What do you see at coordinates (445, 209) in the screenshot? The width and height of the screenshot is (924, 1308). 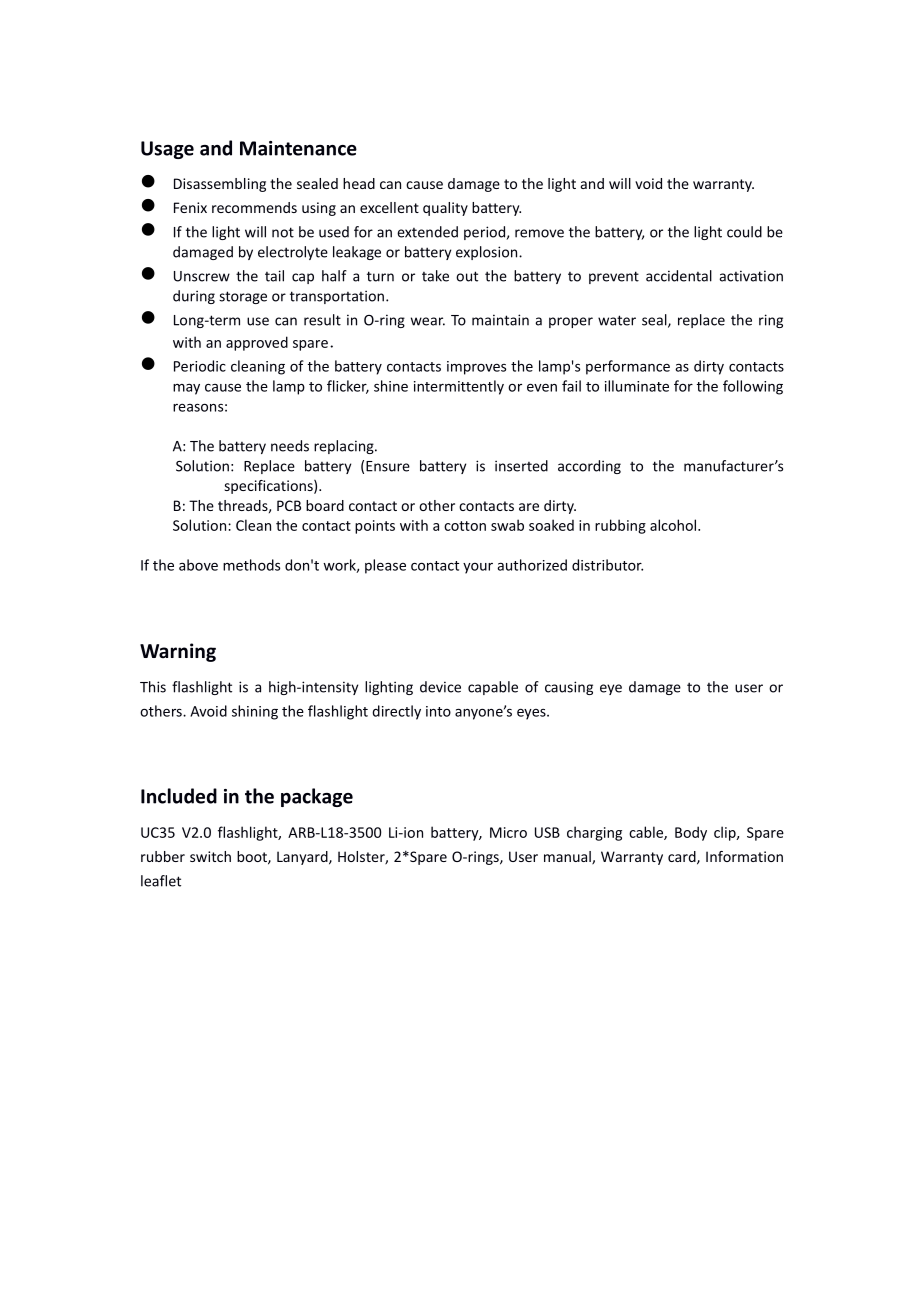 I see `quality` at bounding box center [445, 209].
